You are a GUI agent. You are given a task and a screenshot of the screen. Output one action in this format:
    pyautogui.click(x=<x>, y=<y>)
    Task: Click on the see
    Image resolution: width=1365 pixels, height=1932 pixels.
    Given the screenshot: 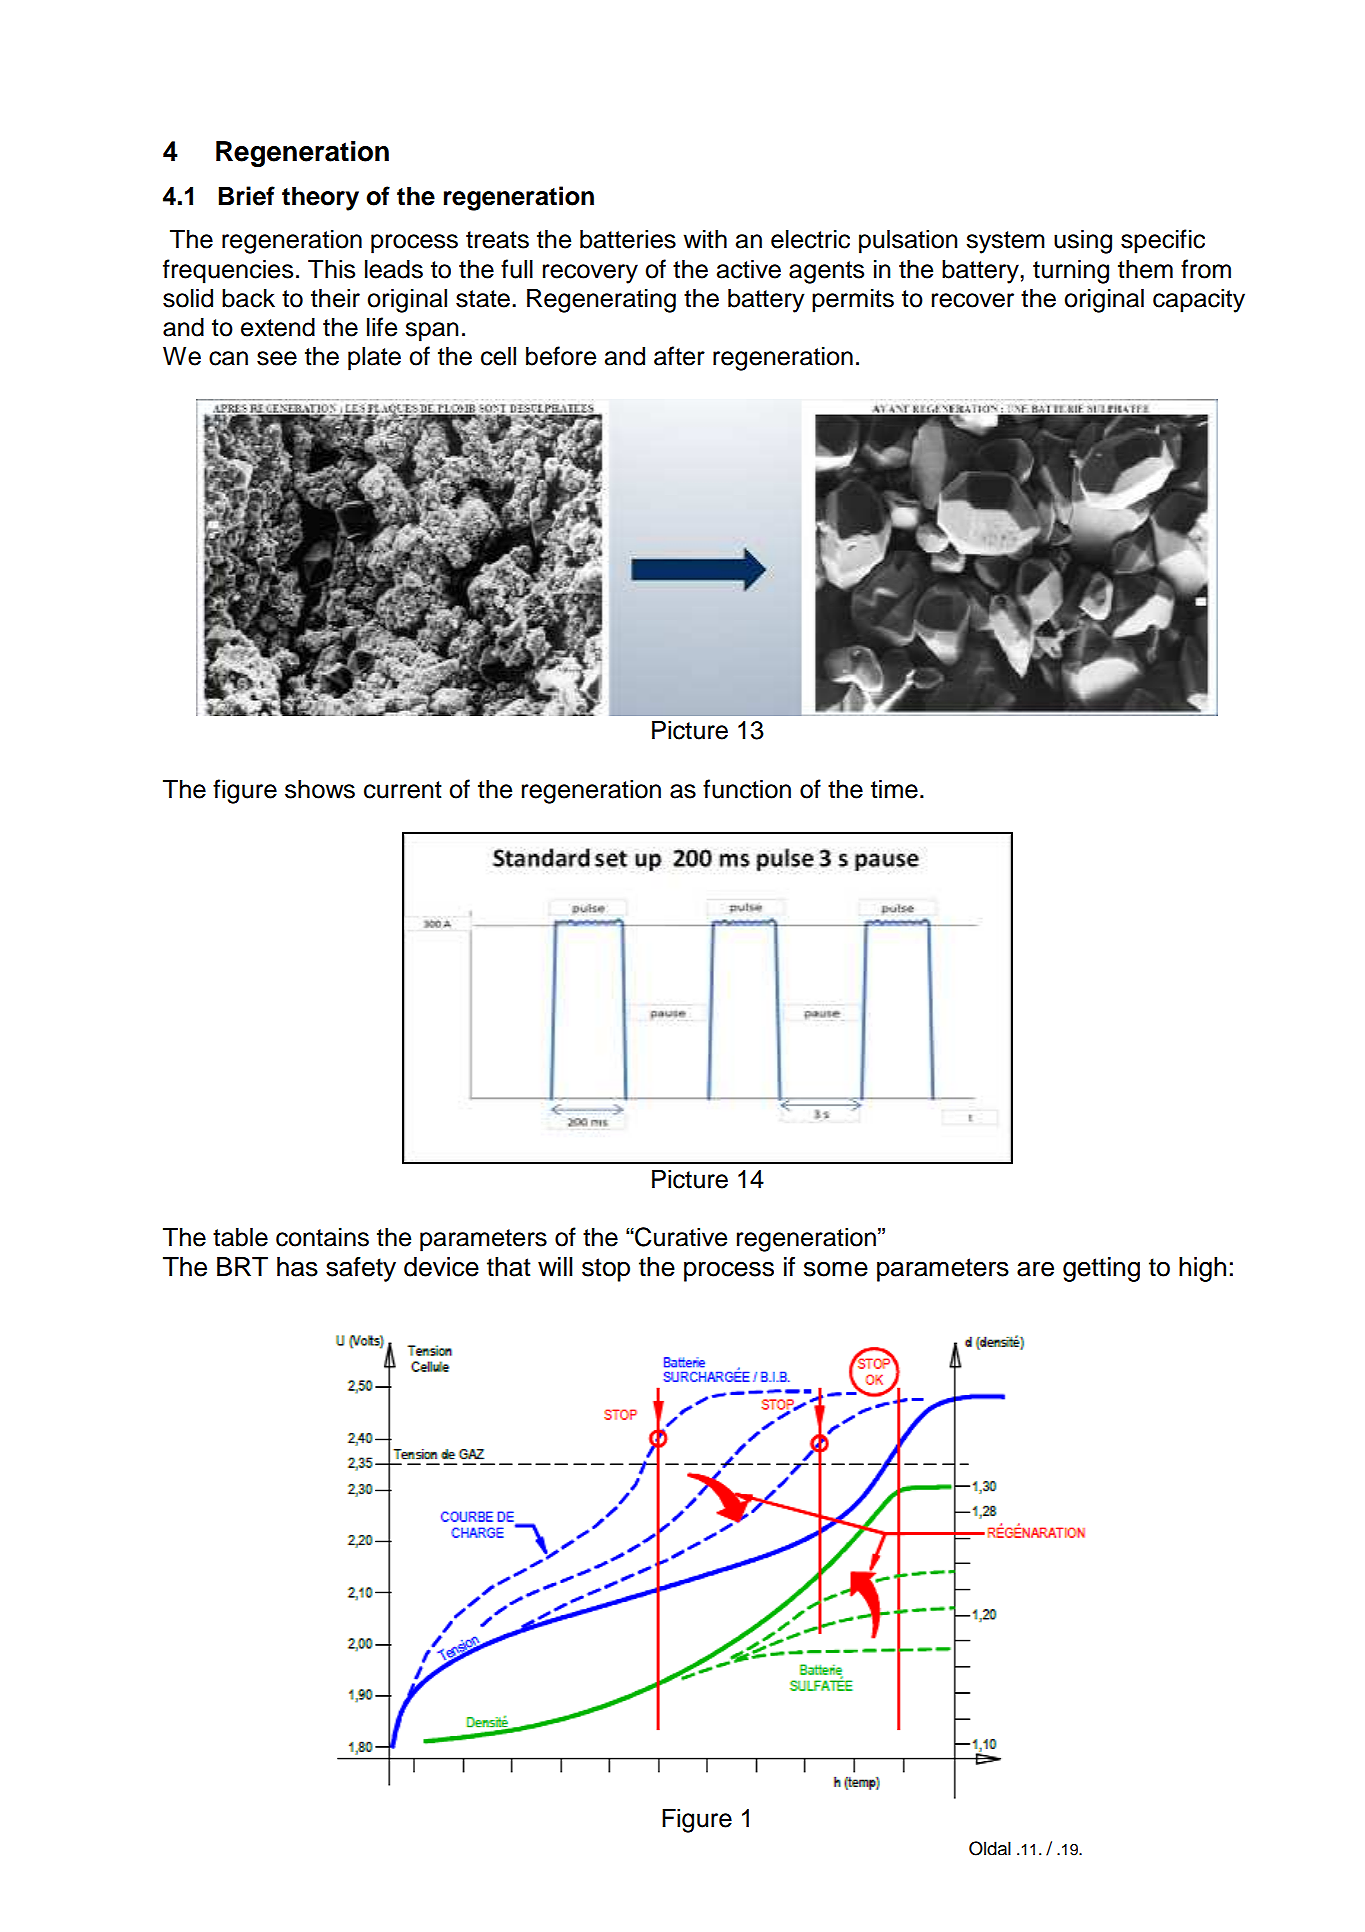 What is the action you would take?
    pyautogui.click(x=277, y=358)
